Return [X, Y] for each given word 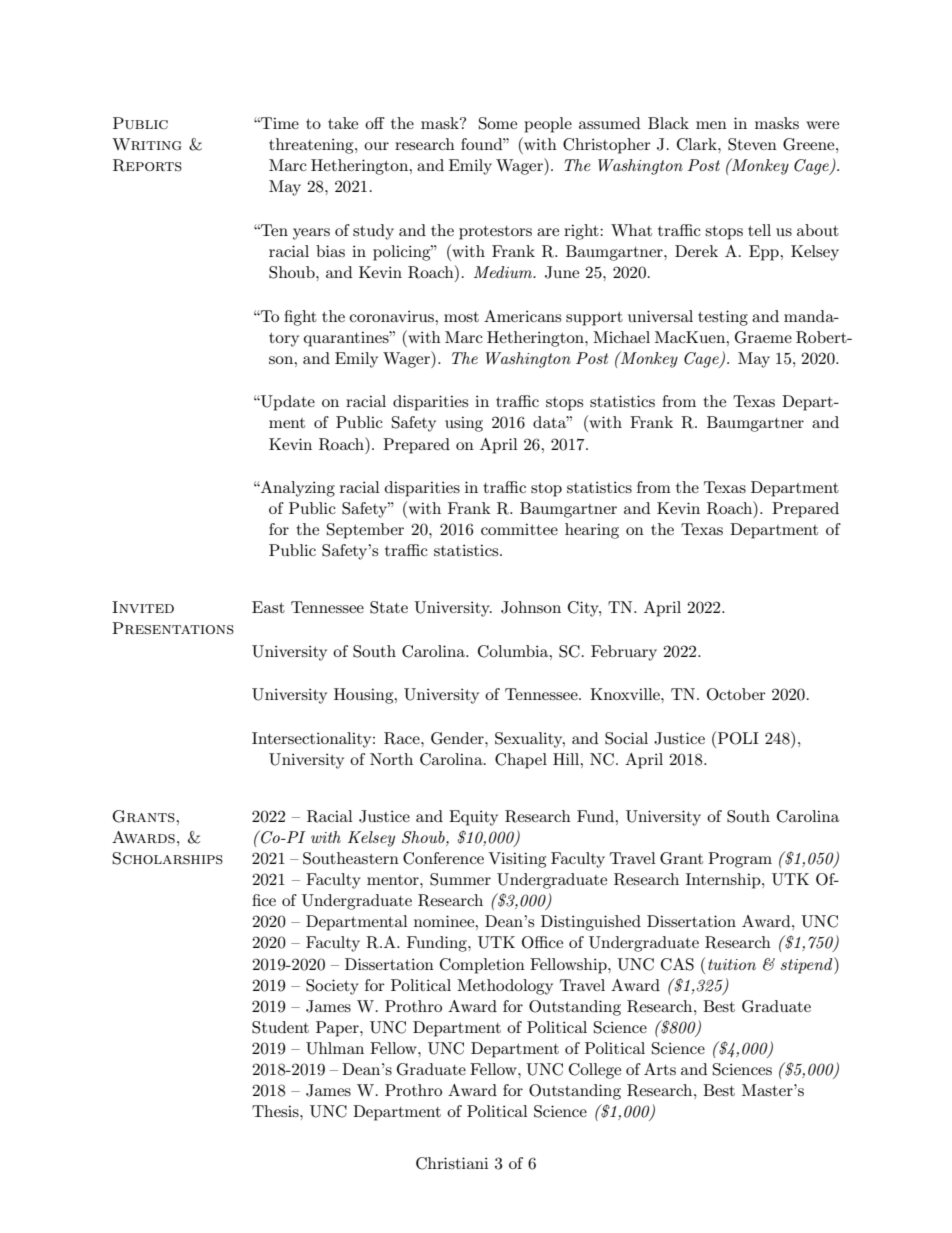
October [736, 694]
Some [498, 123]
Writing [147, 144]
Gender [458, 738]
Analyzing [297, 489]
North [391, 759]
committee [519, 529]
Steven [752, 144]
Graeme [763, 337]
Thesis [276, 1111]
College [595, 1071]
